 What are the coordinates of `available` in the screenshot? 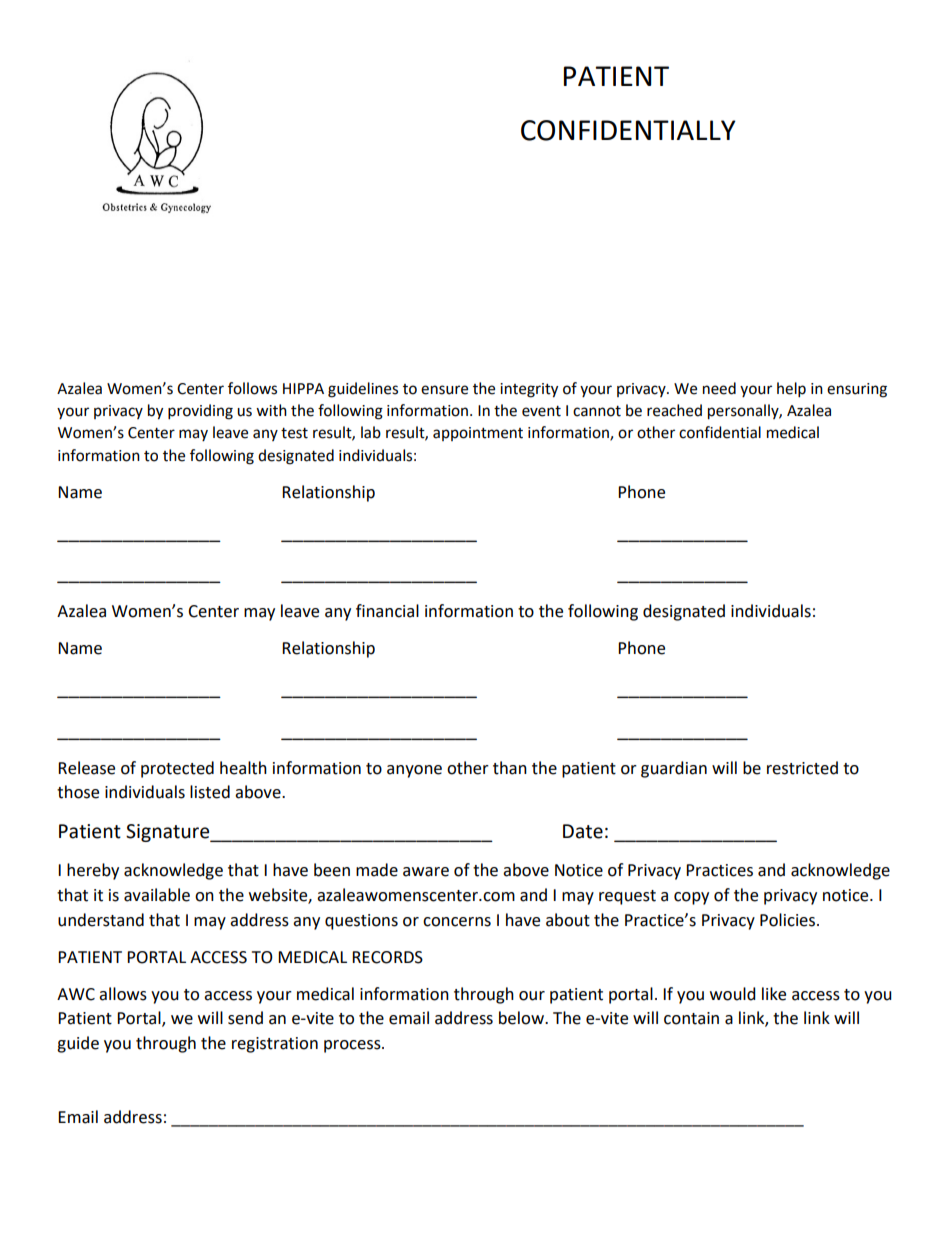 It's located at (157, 895).
